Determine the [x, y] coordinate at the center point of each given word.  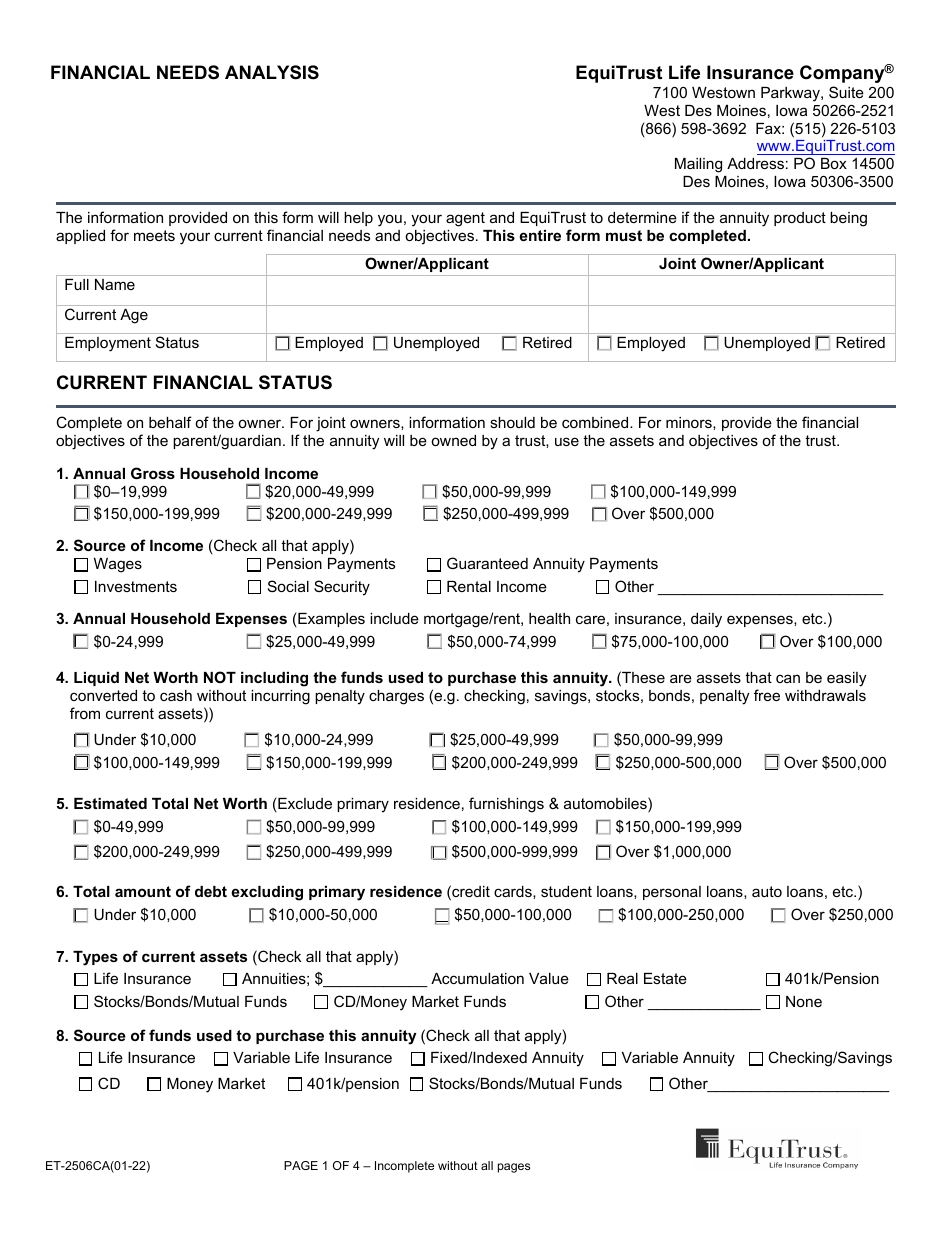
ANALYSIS [272, 72]
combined [596, 422]
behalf [170, 422]
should [512, 422]
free [767, 695]
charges [396, 697]
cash [176, 695]
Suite [846, 92]
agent [465, 219]
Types [95, 958]
